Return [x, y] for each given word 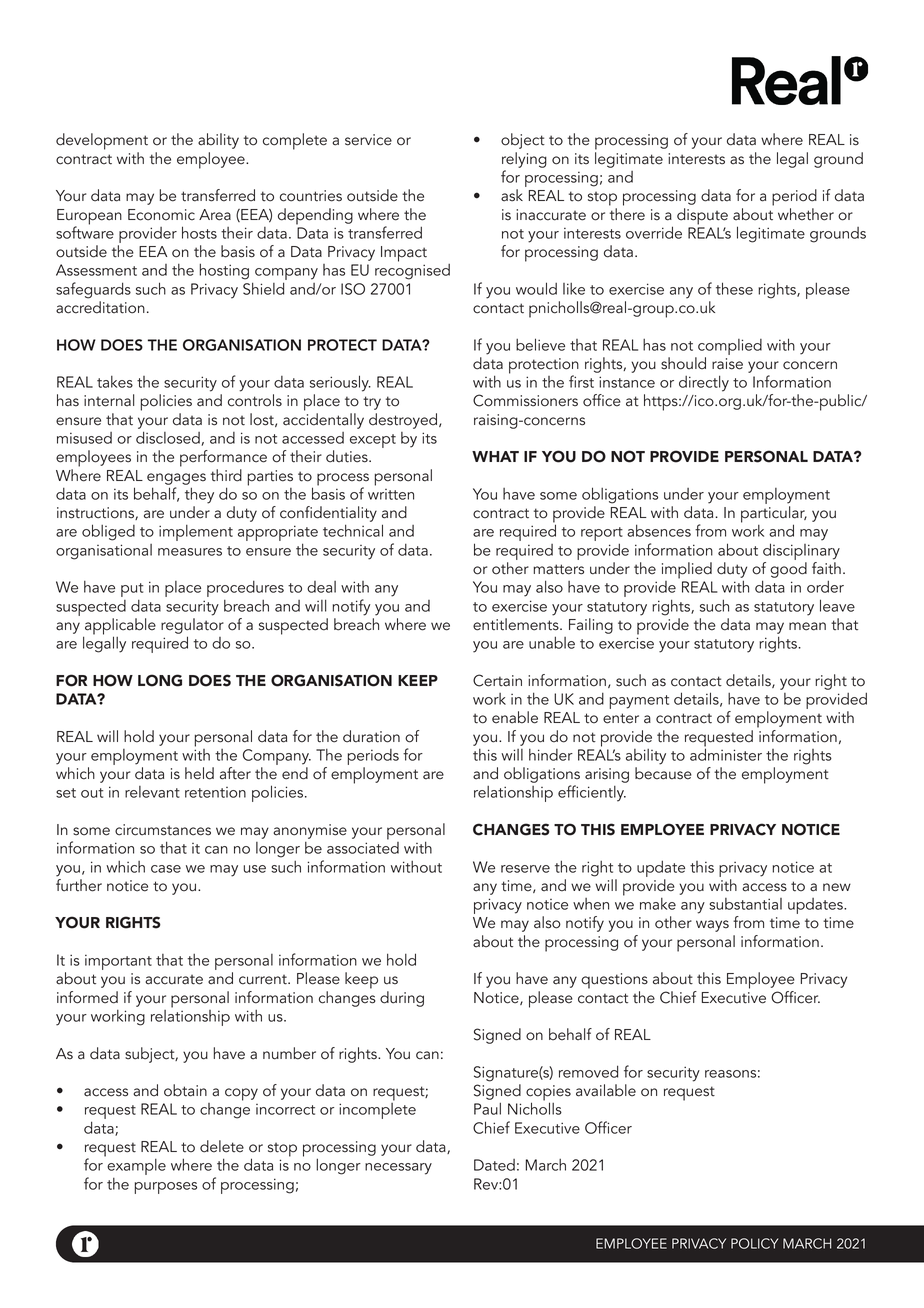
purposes [166, 1188]
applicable [119, 627]
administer [726, 753]
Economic [161, 215]
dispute [702, 216]
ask [512, 195]
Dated [494, 1165]
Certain [497, 680]
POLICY [754, 1243]
